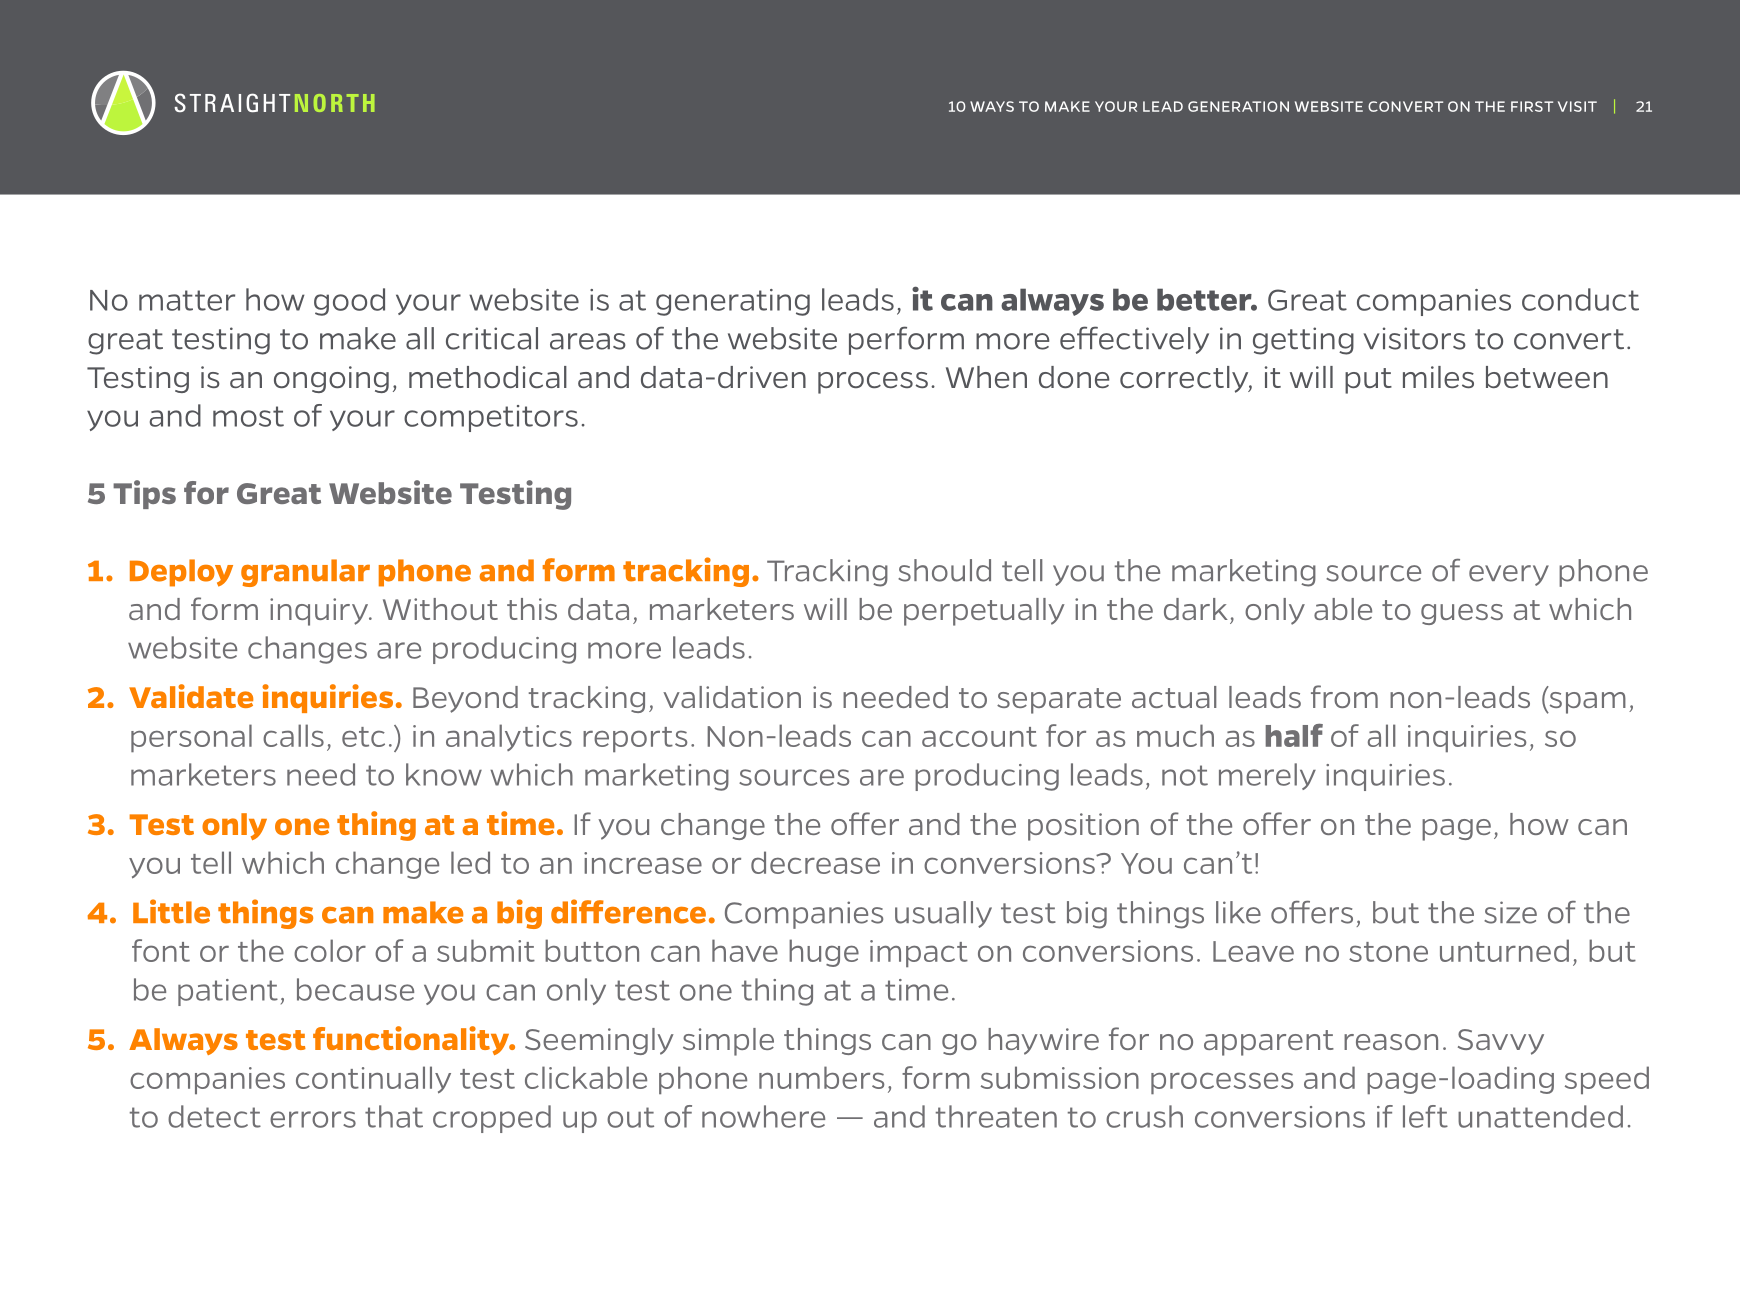  Describe the element at coordinates (349, 302) in the screenshot. I see `good` at that location.
